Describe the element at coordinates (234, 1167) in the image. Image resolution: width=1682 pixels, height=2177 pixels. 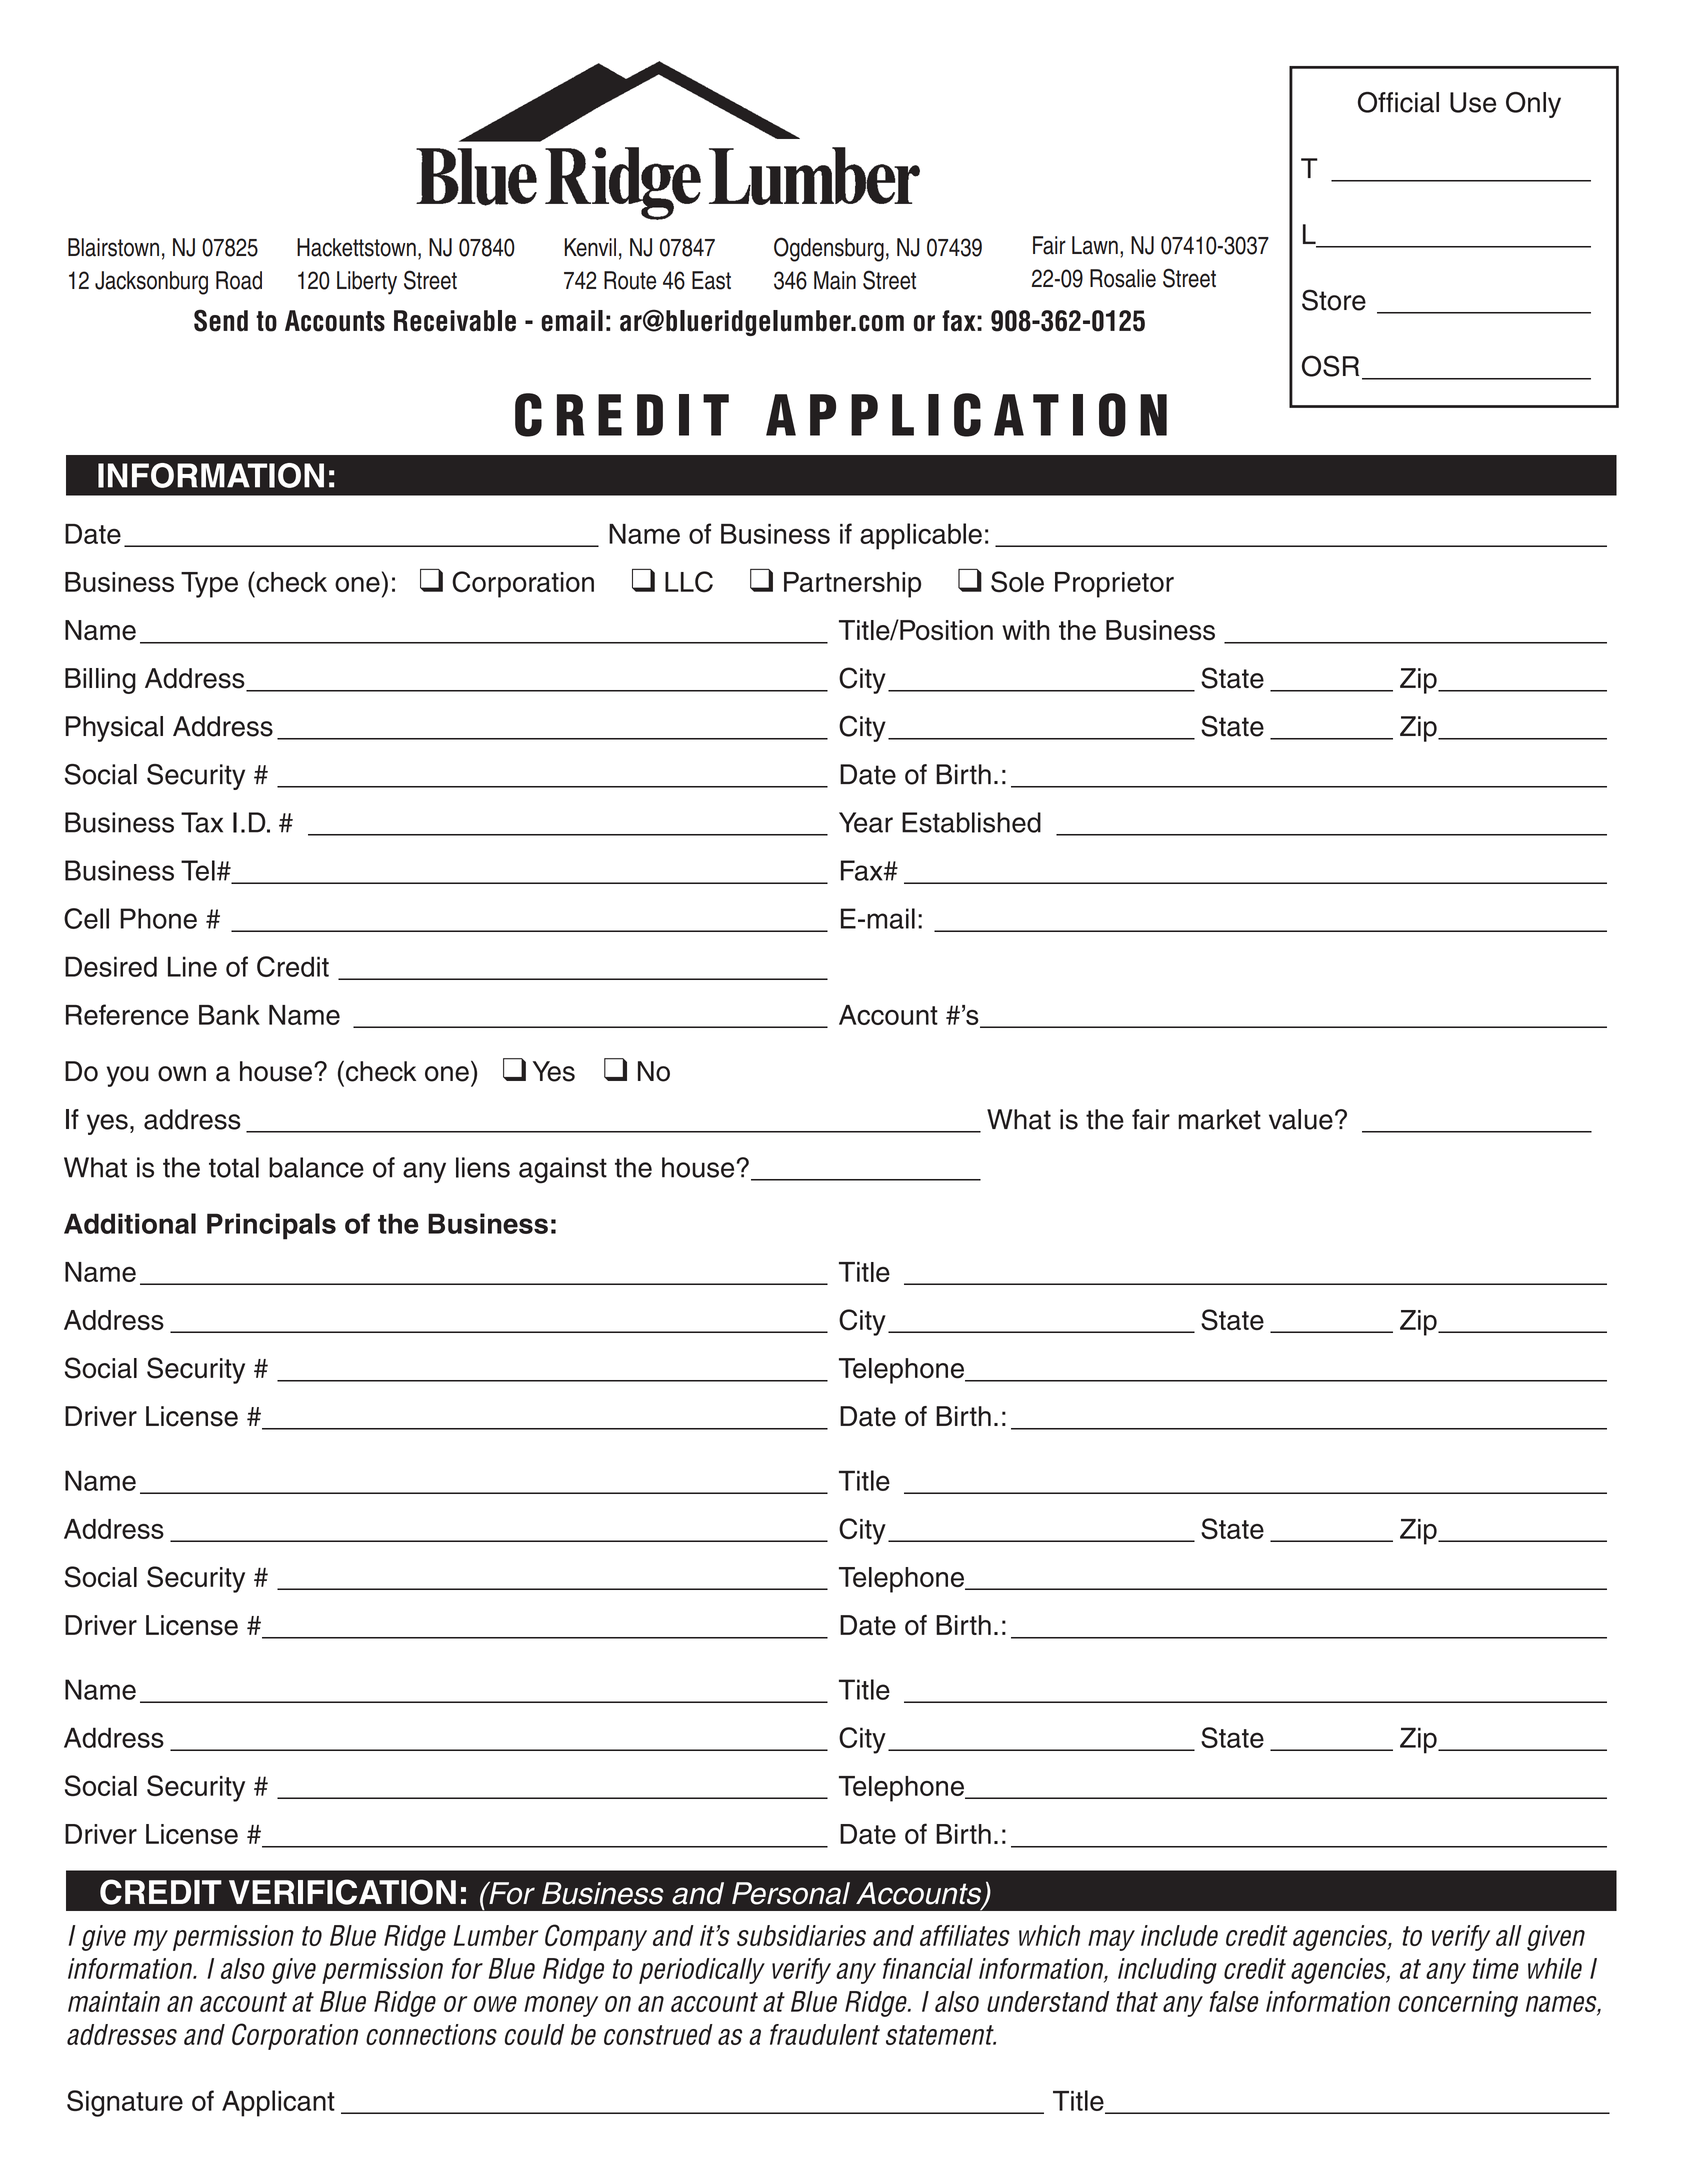
I see `total` at that location.
